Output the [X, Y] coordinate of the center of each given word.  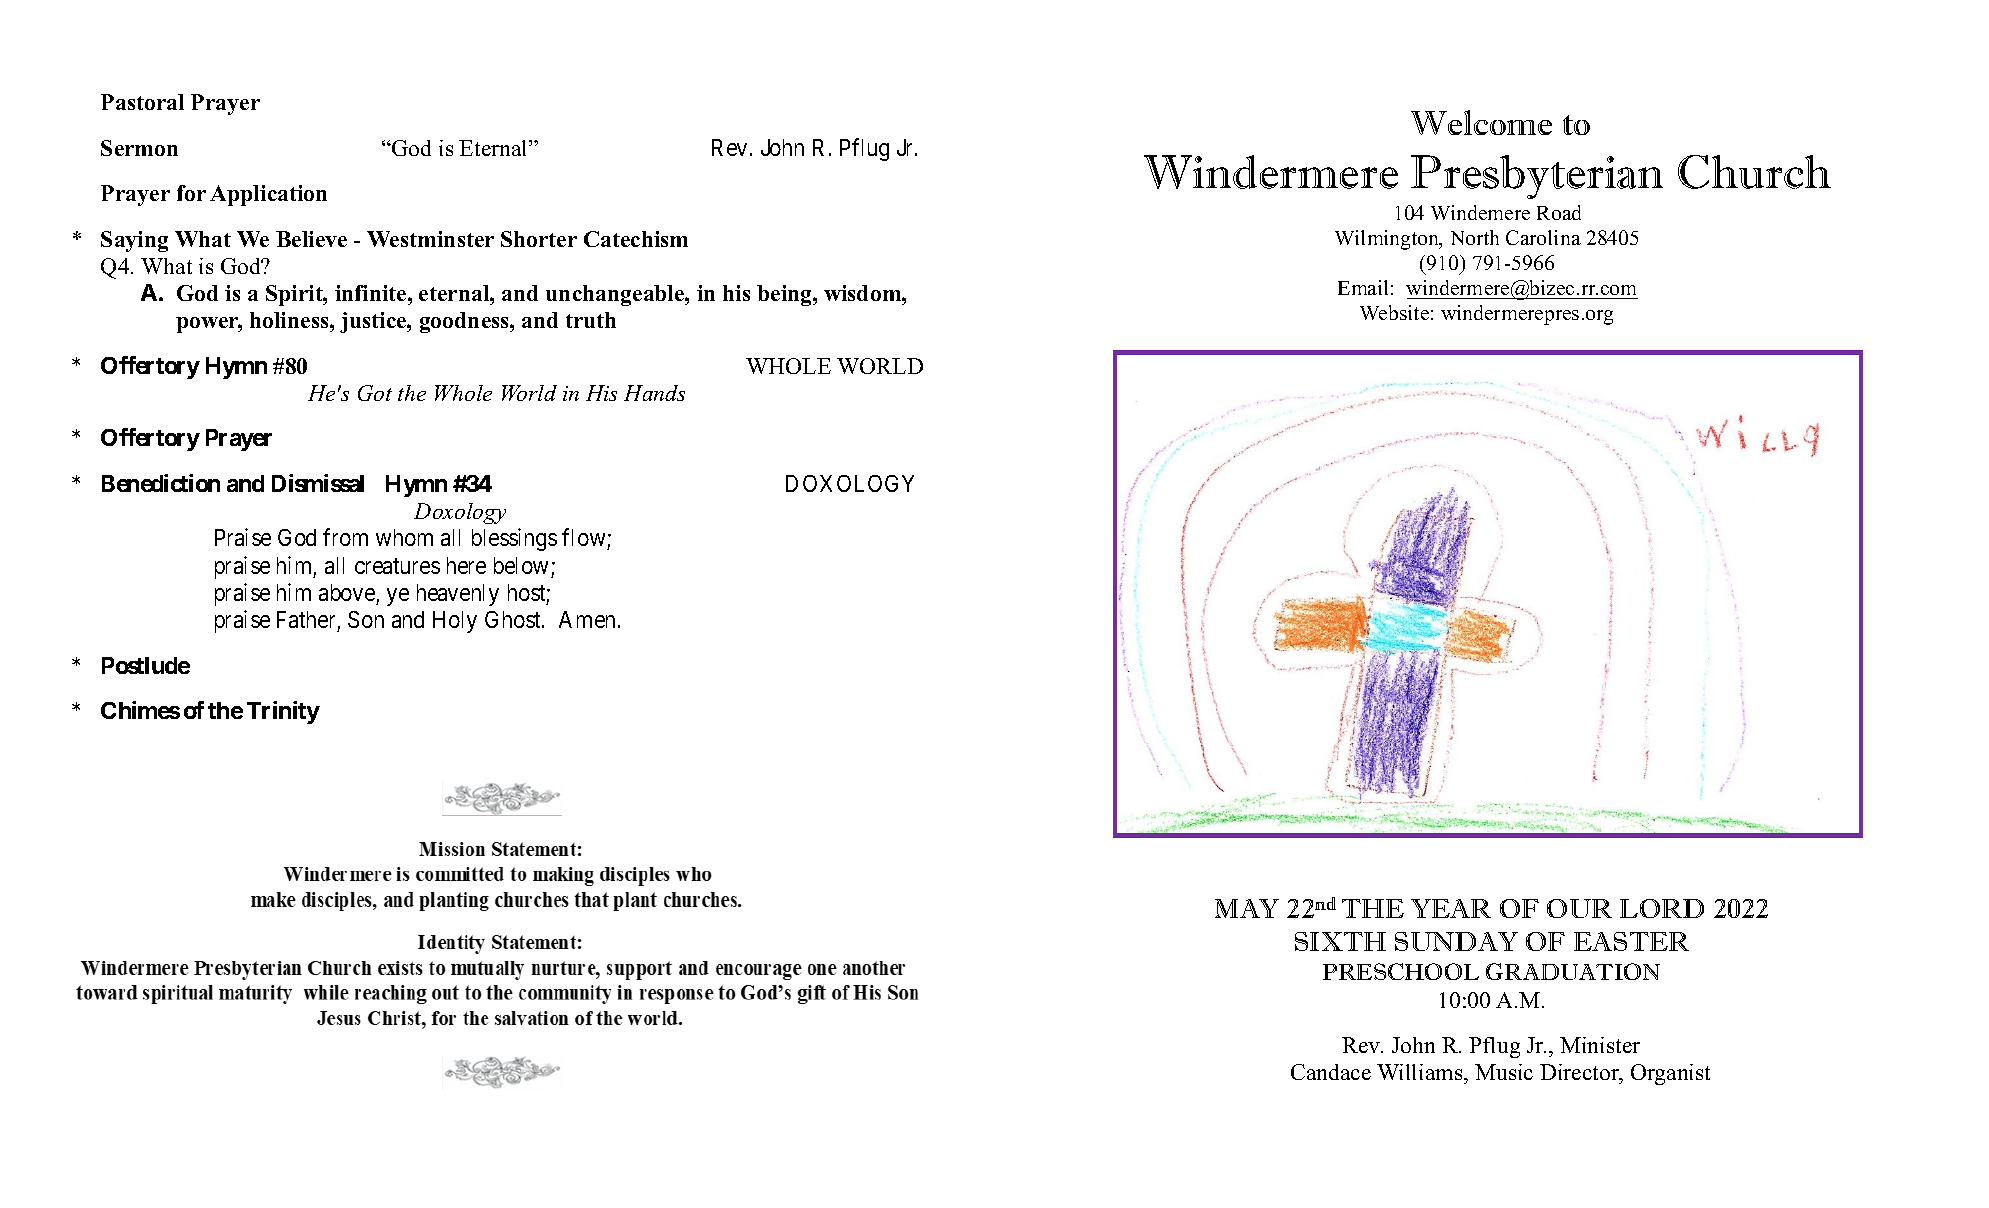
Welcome [1481, 122]
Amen [587, 619]
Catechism [636, 239]
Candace [1331, 1072]
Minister [1600, 1045]
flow [585, 539]
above [347, 592]
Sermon [139, 148]
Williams [1421, 1074]
